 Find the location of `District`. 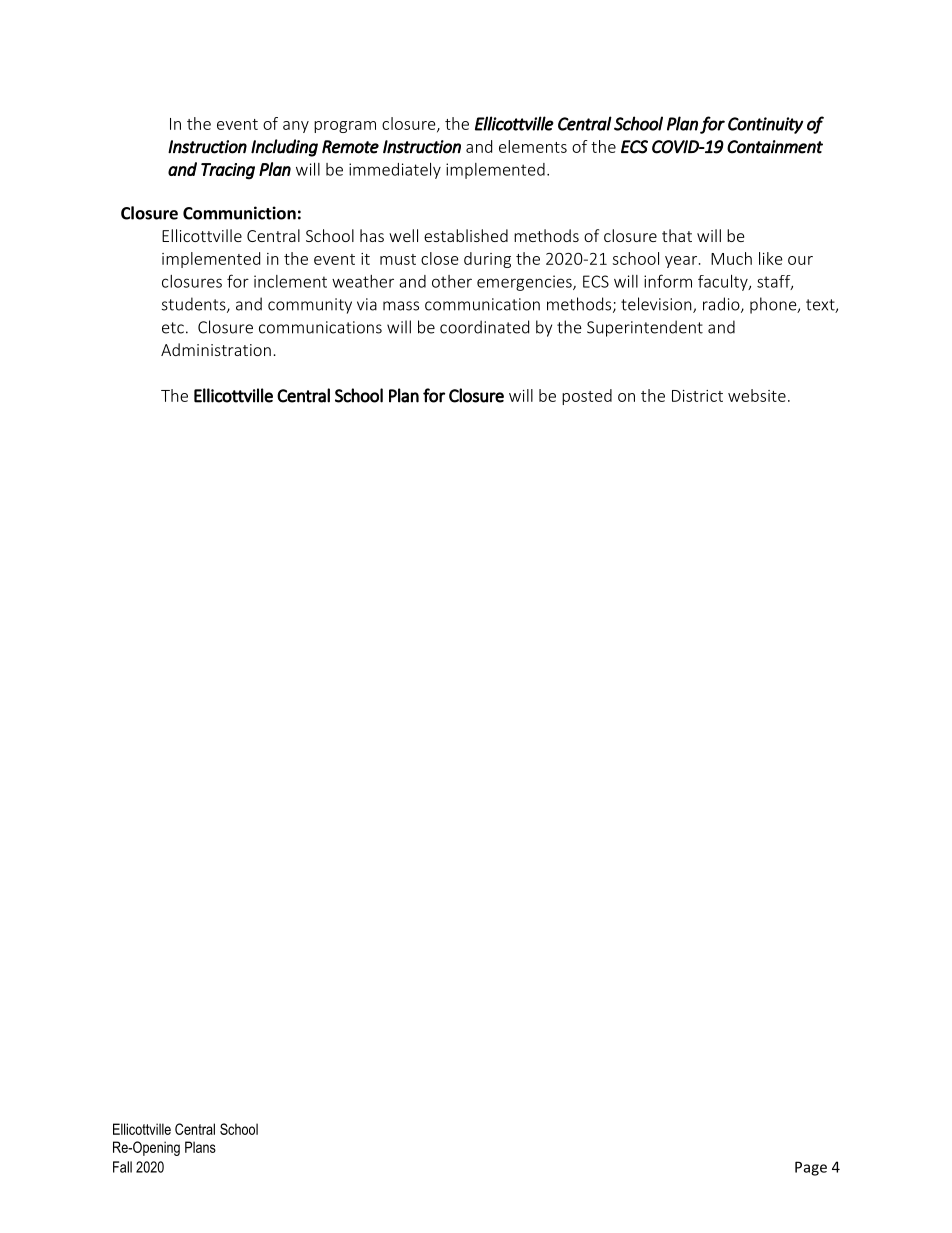

District is located at coordinates (697, 396).
